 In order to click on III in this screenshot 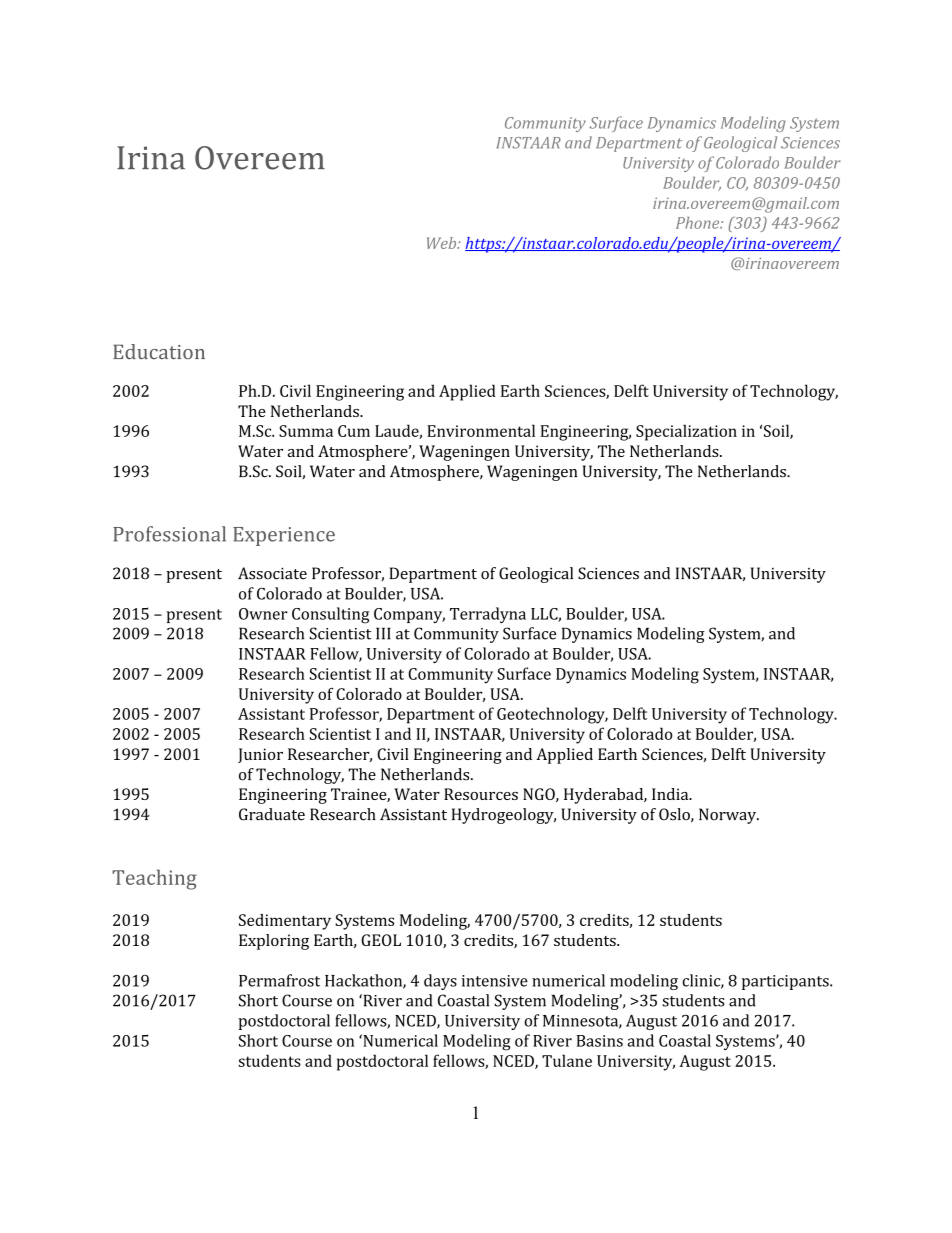, I will do `click(383, 633)`.
